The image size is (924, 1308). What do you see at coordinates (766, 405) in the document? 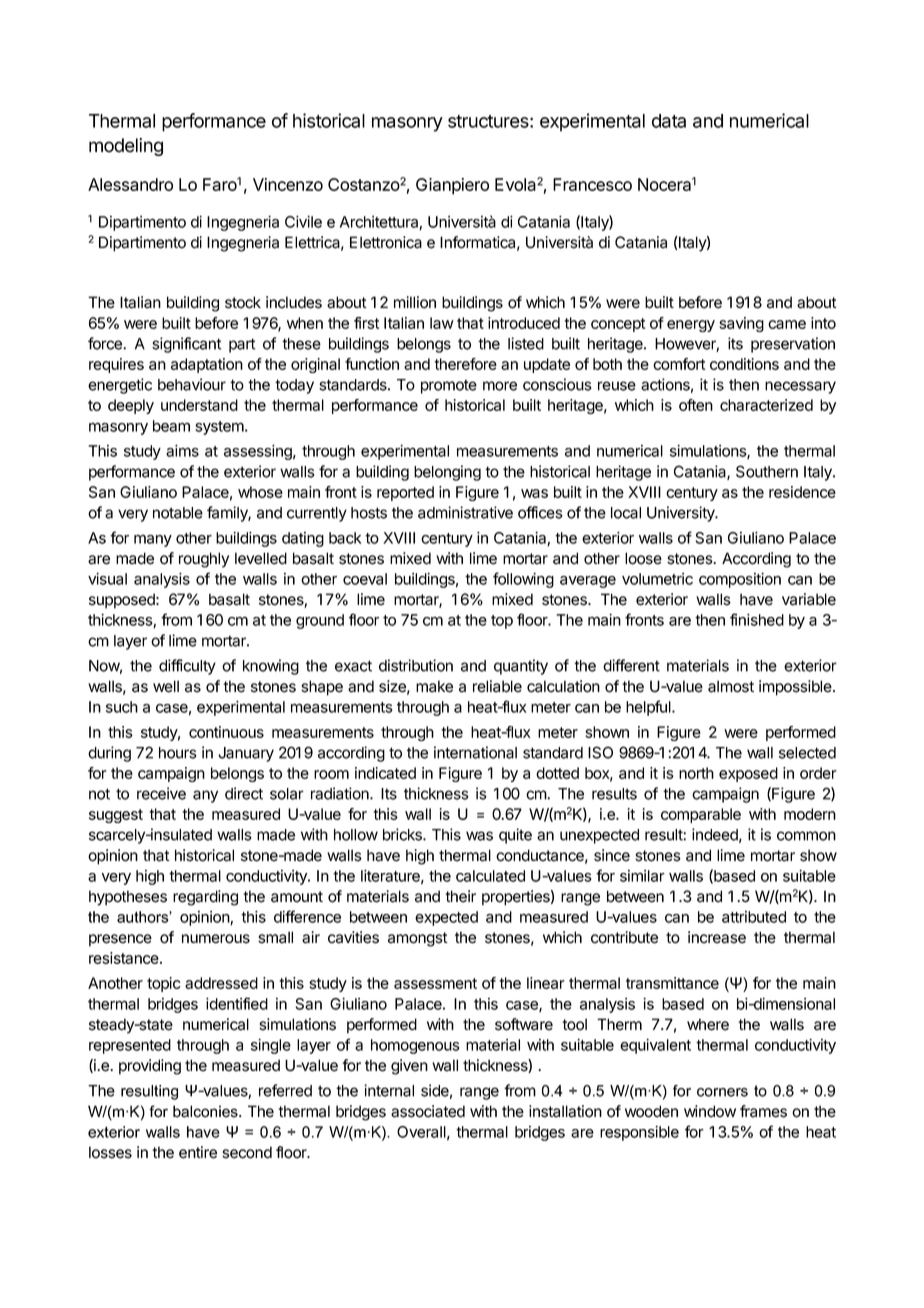
I see `characterized` at bounding box center [766, 405].
